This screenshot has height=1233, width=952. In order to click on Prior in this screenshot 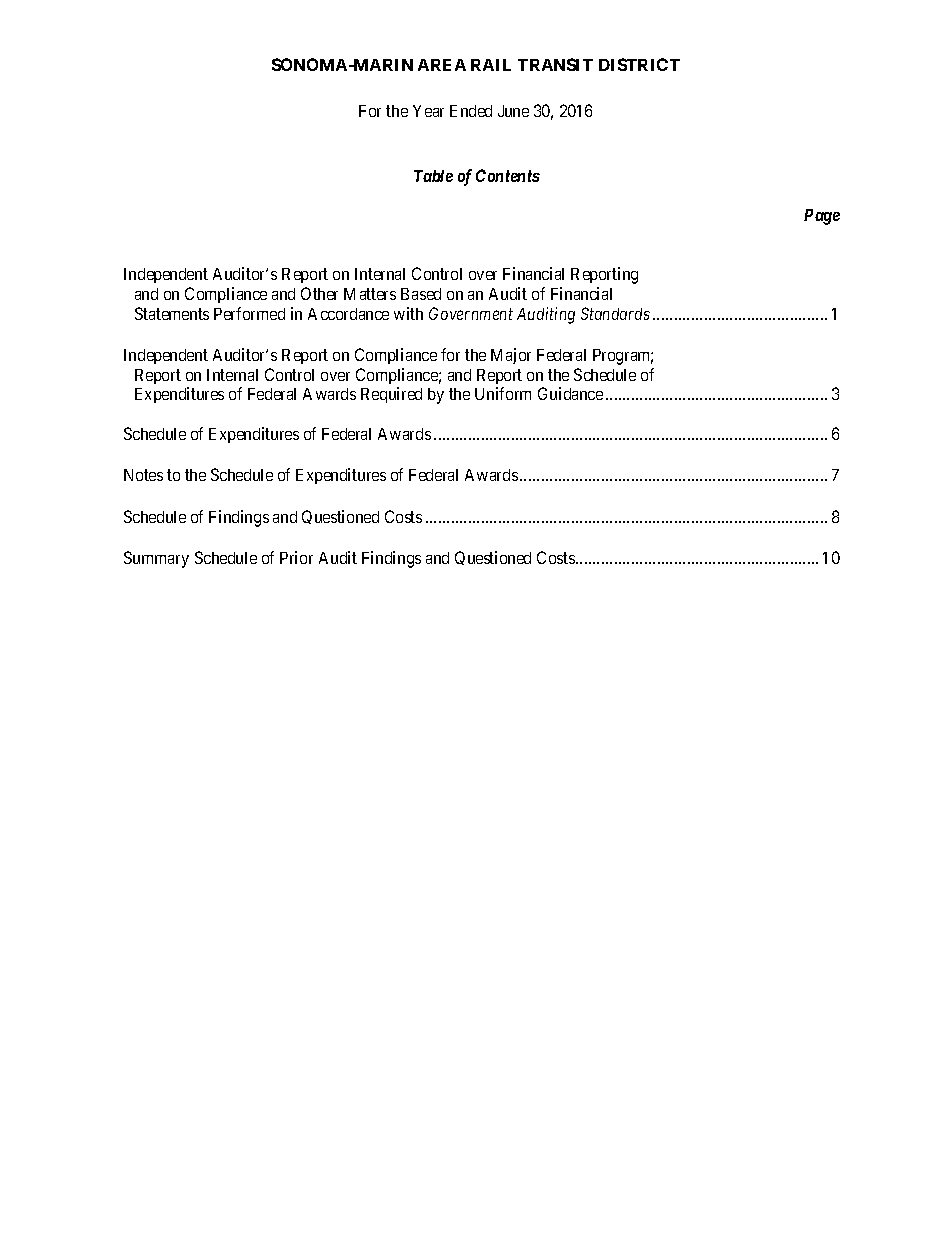, I will do `click(296, 557)`.
